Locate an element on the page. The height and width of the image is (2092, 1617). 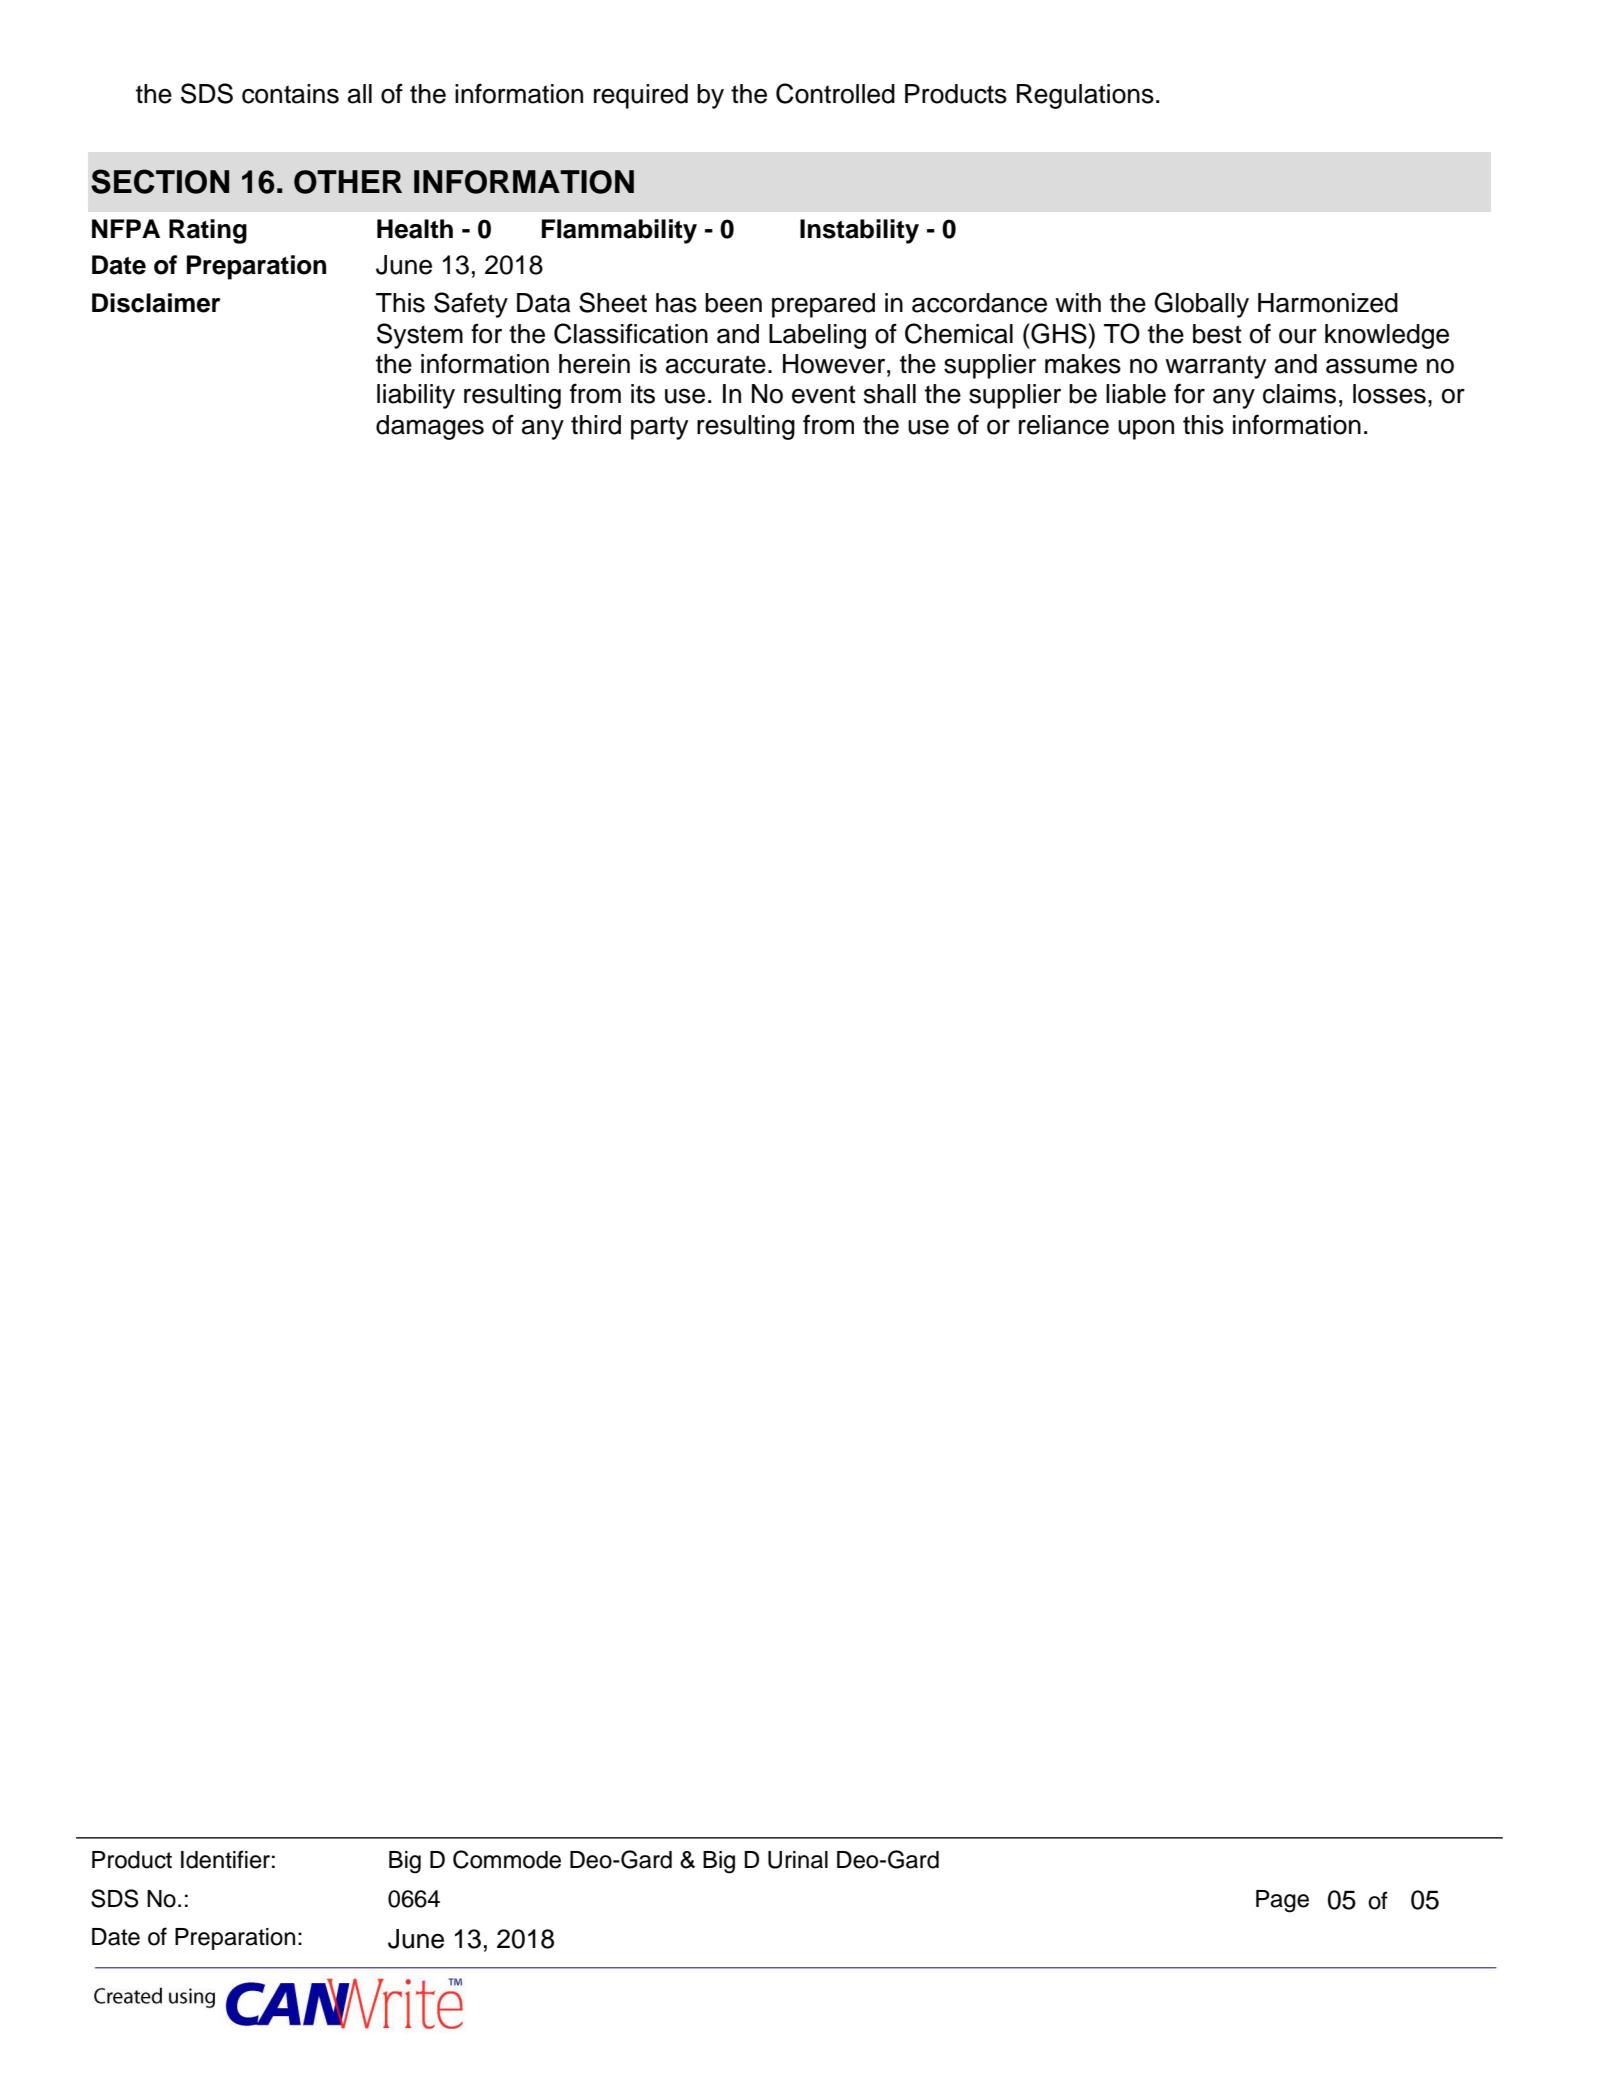
reliance is located at coordinates (1064, 425).
